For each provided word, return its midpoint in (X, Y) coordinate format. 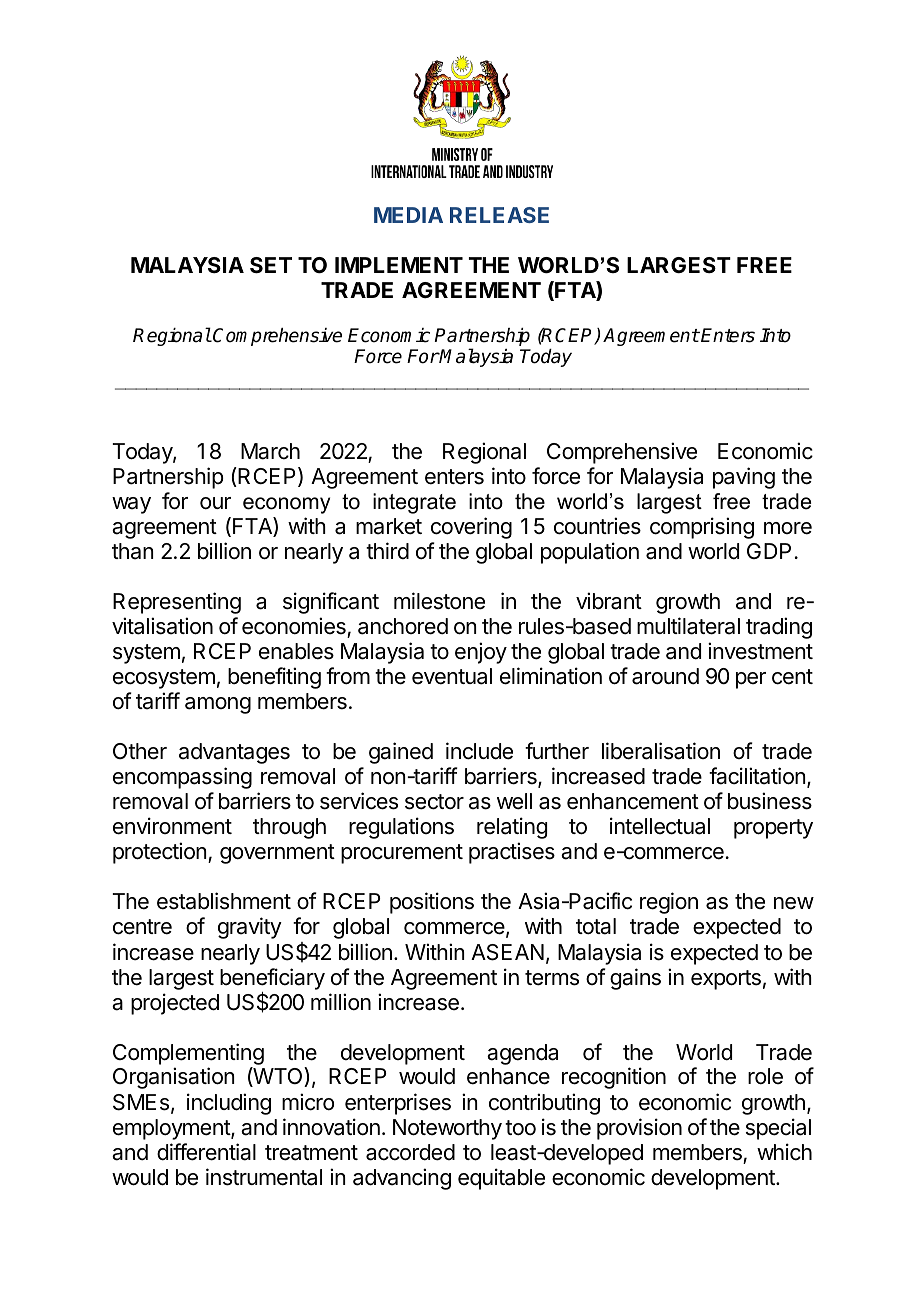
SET (271, 265)
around (665, 676)
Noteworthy (447, 1129)
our (215, 503)
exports (726, 980)
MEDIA (408, 215)
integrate (414, 503)
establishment (224, 901)
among (218, 705)
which (784, 1152)
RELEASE (499, 215)
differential (206, 1152)
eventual (452, 676)
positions (432, 903)
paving (744, 478)
